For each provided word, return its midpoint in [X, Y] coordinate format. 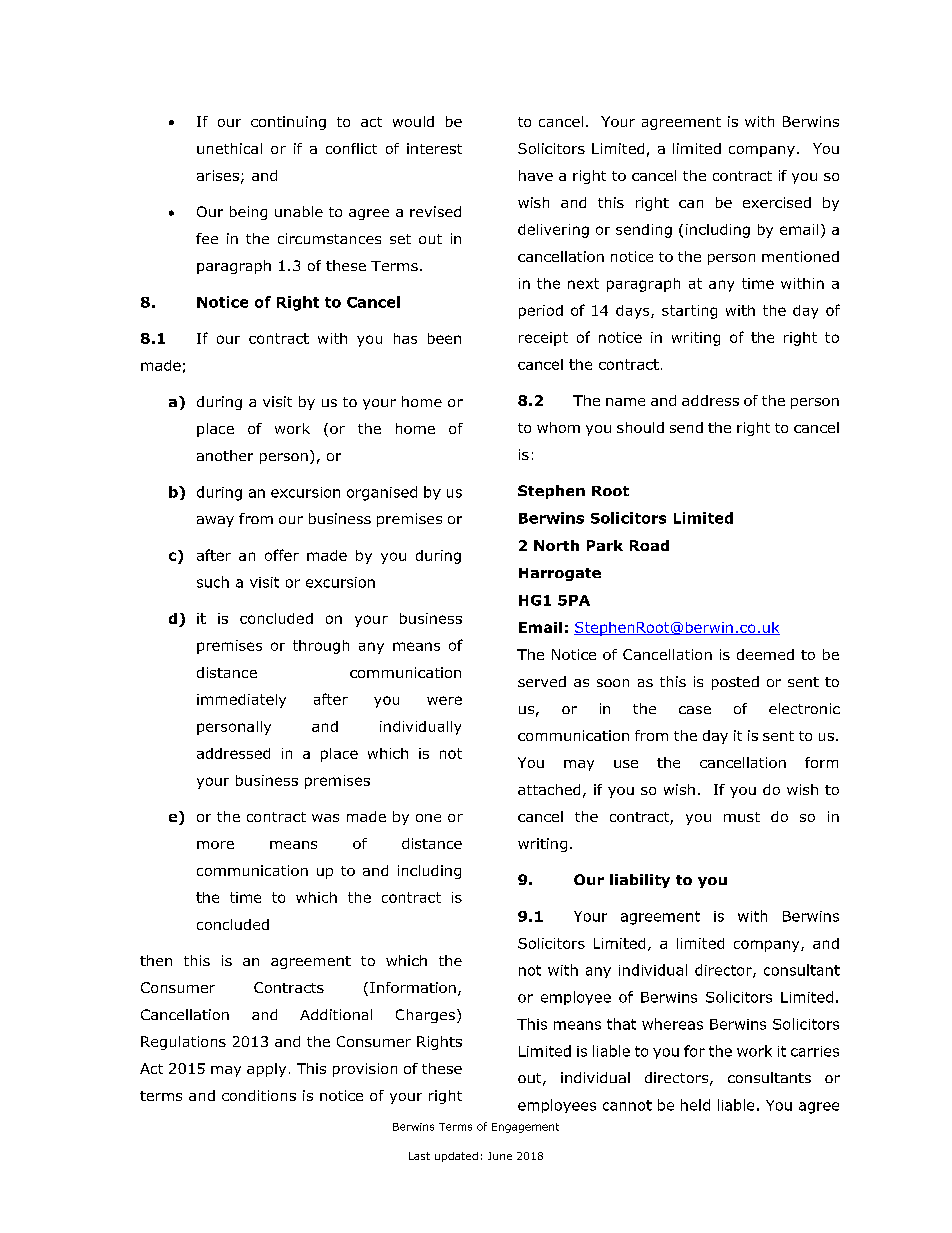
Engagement [525, 1128]
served [542, 681]
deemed [765, 654]
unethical [229, 148]
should [640, 427]
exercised [777, 202]
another [225, 455]
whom [558, 427]
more [215, 845]
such [213, 582]
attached [549, 789]
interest [434, 148]
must [742, 817]
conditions [259, 1095]
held [695, 1105]
